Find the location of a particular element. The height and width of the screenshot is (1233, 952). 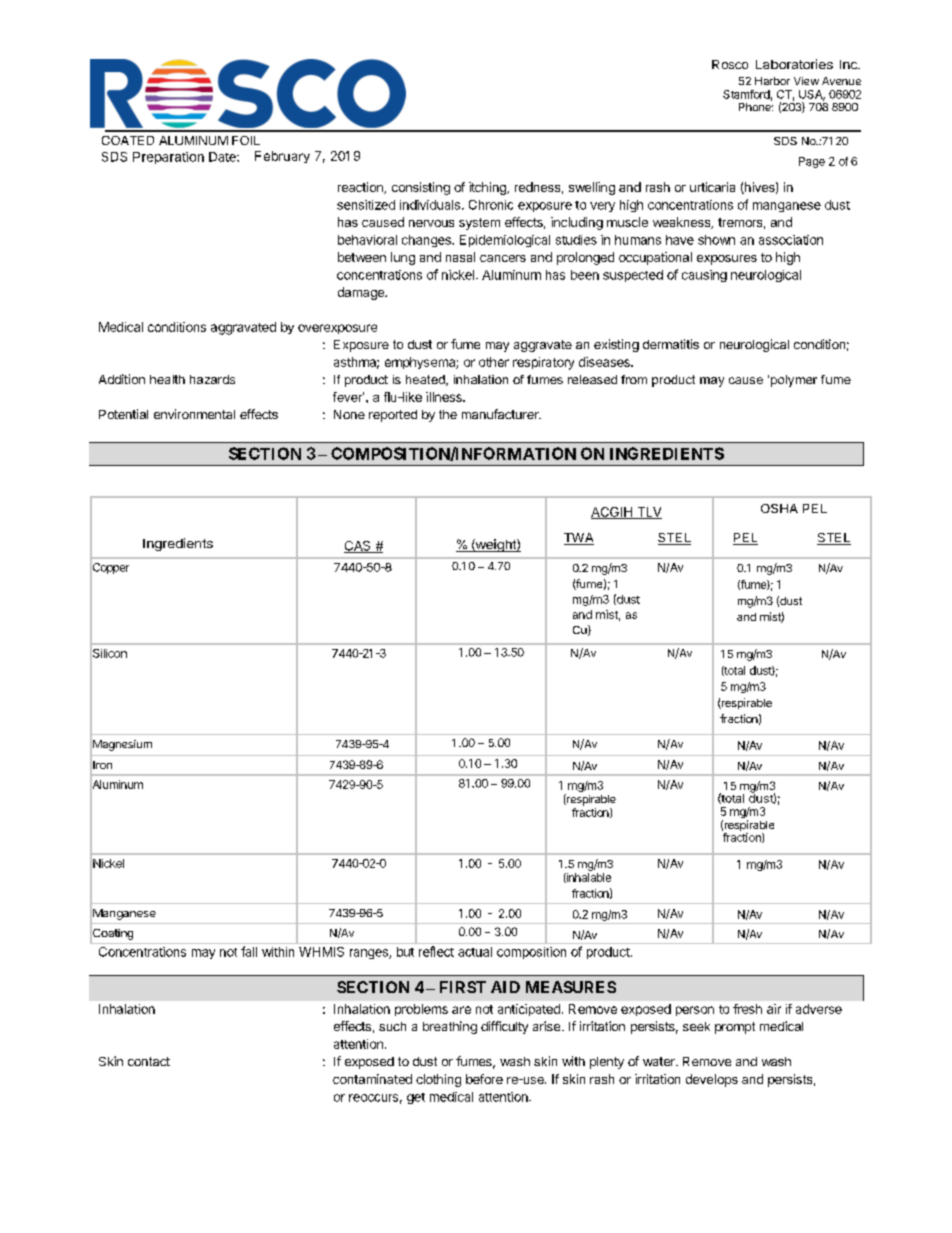

OSHA is located at coordinates (779, 508).
